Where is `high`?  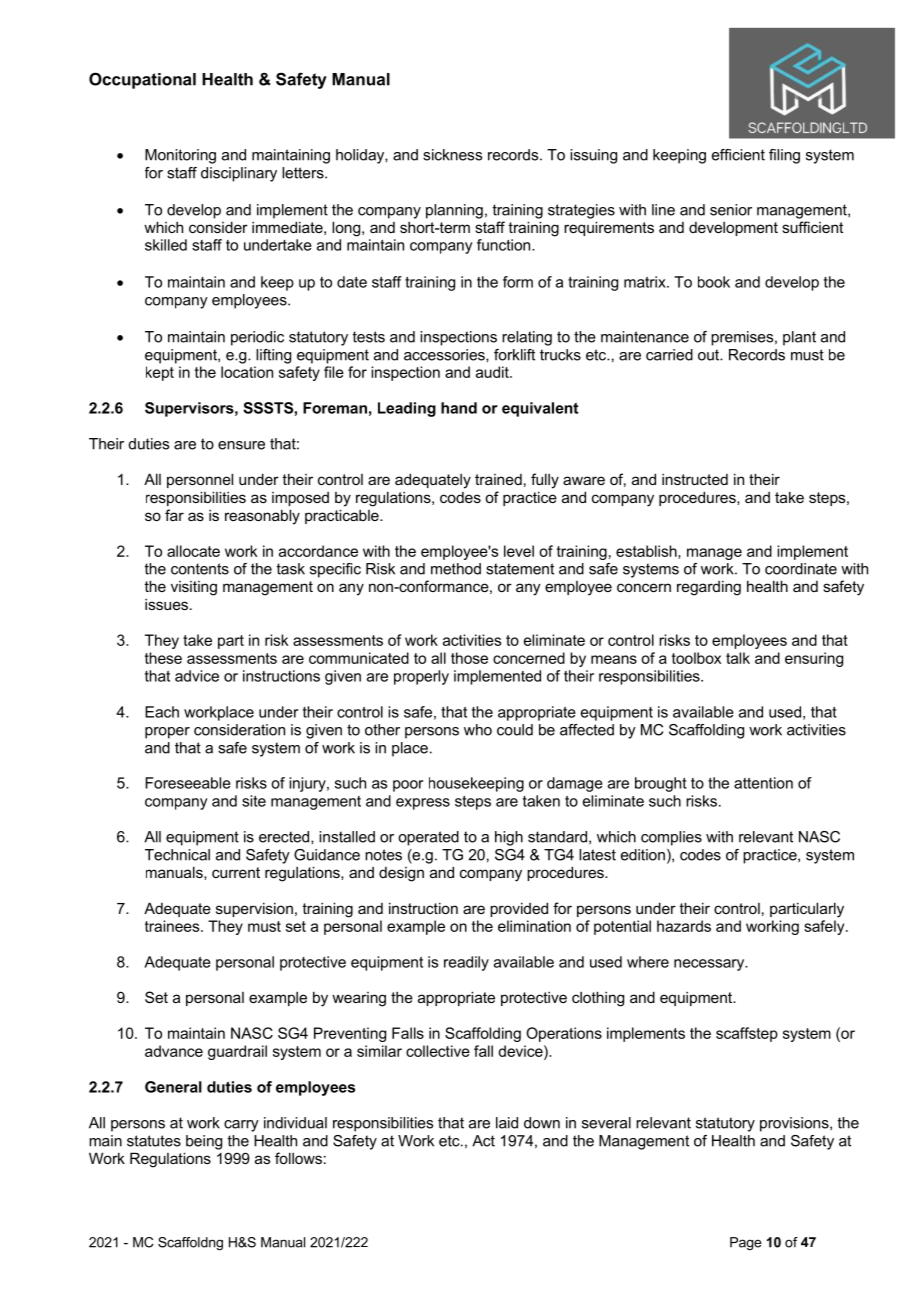 high is located at coordinates (509, 838).
